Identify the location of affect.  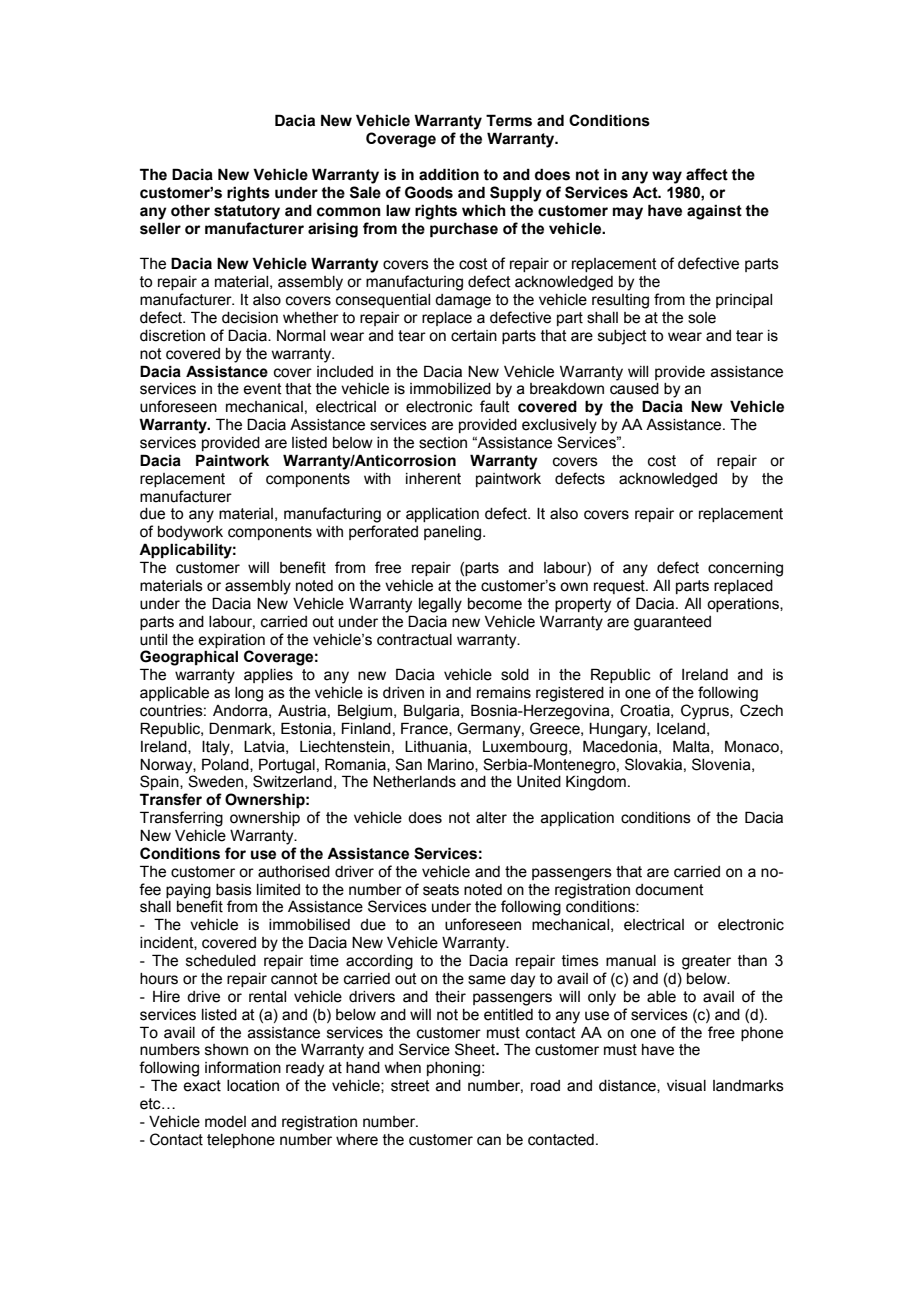
(707, 174).
